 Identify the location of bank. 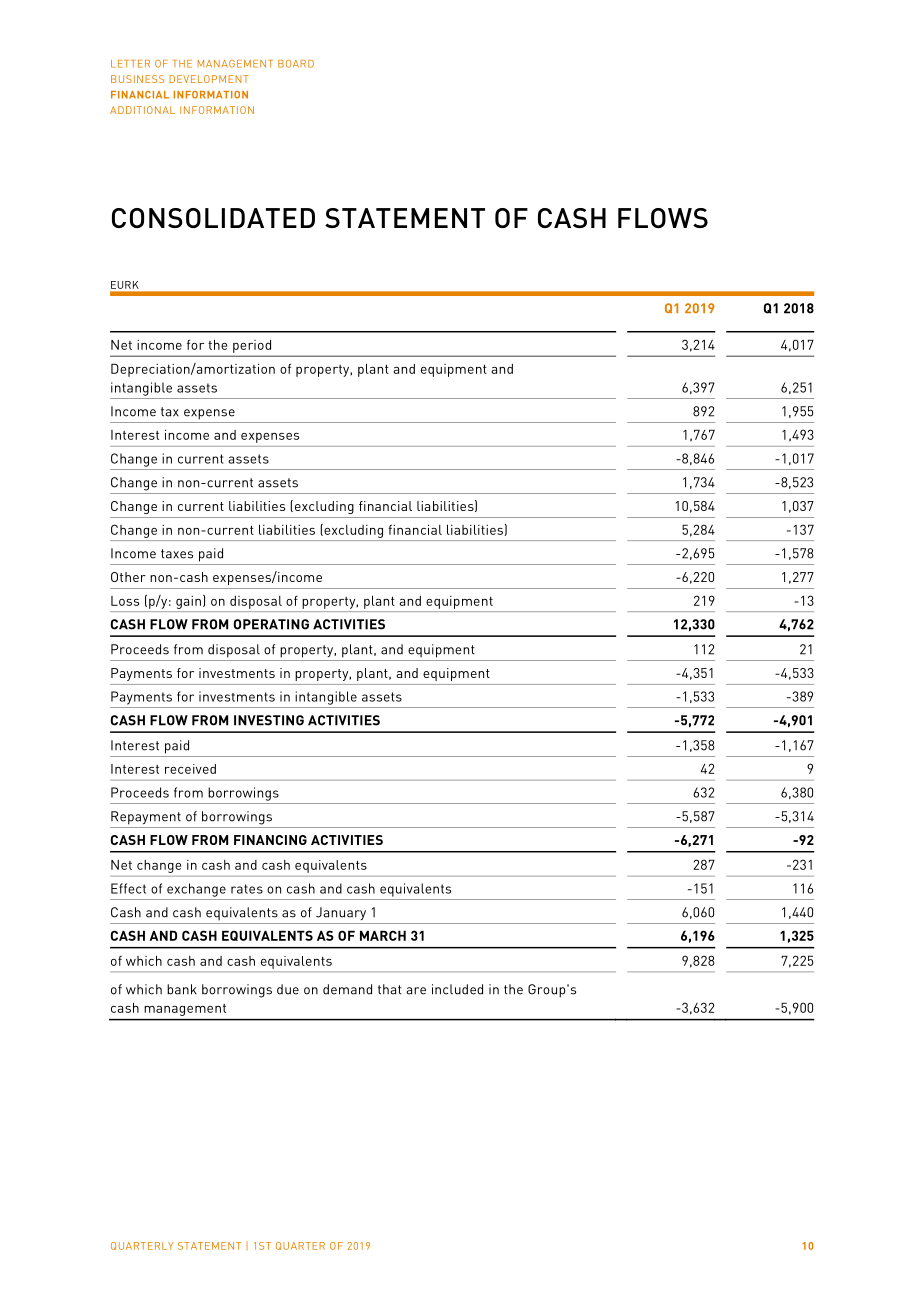
(182, 989).
